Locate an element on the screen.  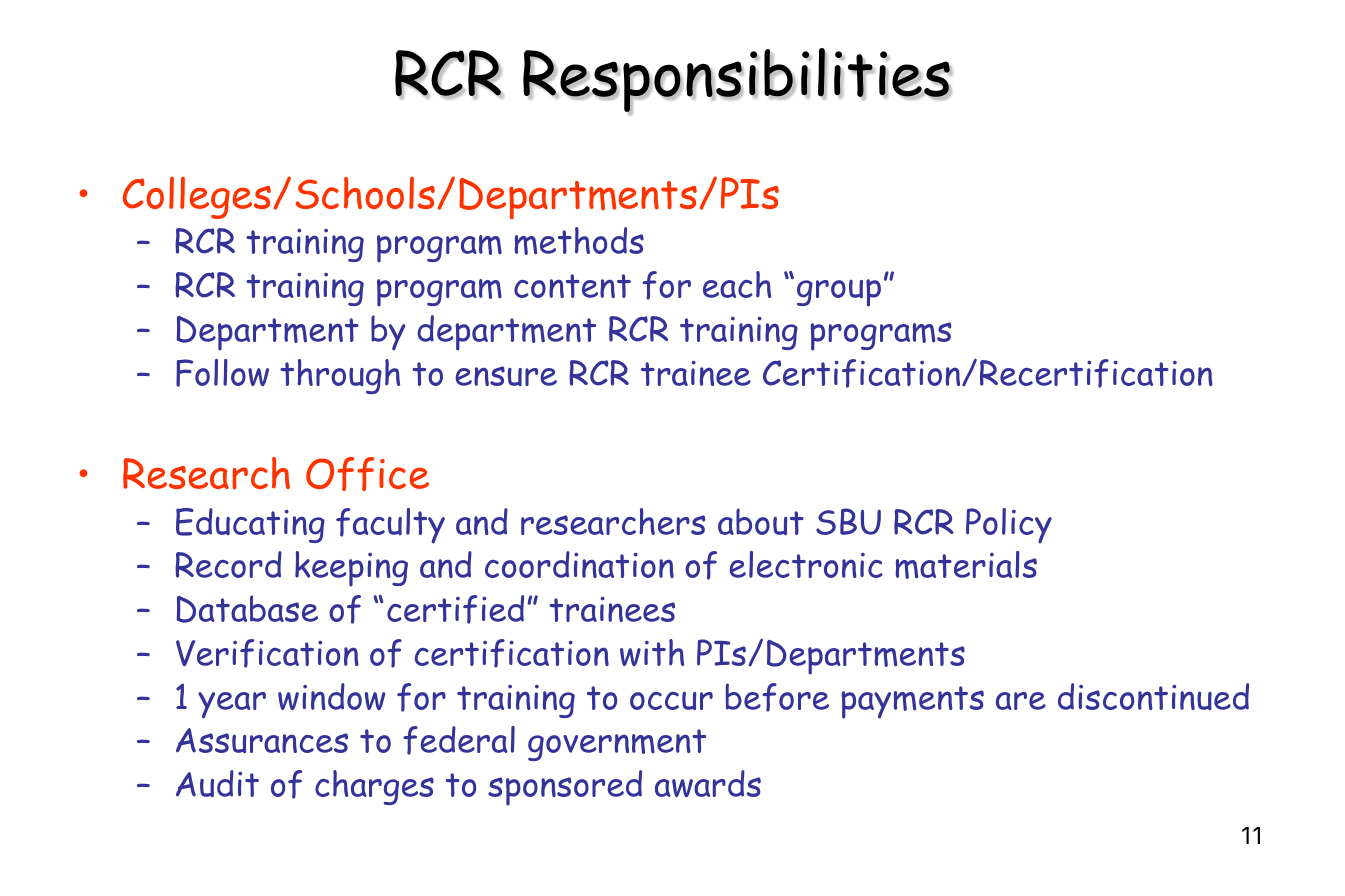
through is located at coordinates (340, 376).
